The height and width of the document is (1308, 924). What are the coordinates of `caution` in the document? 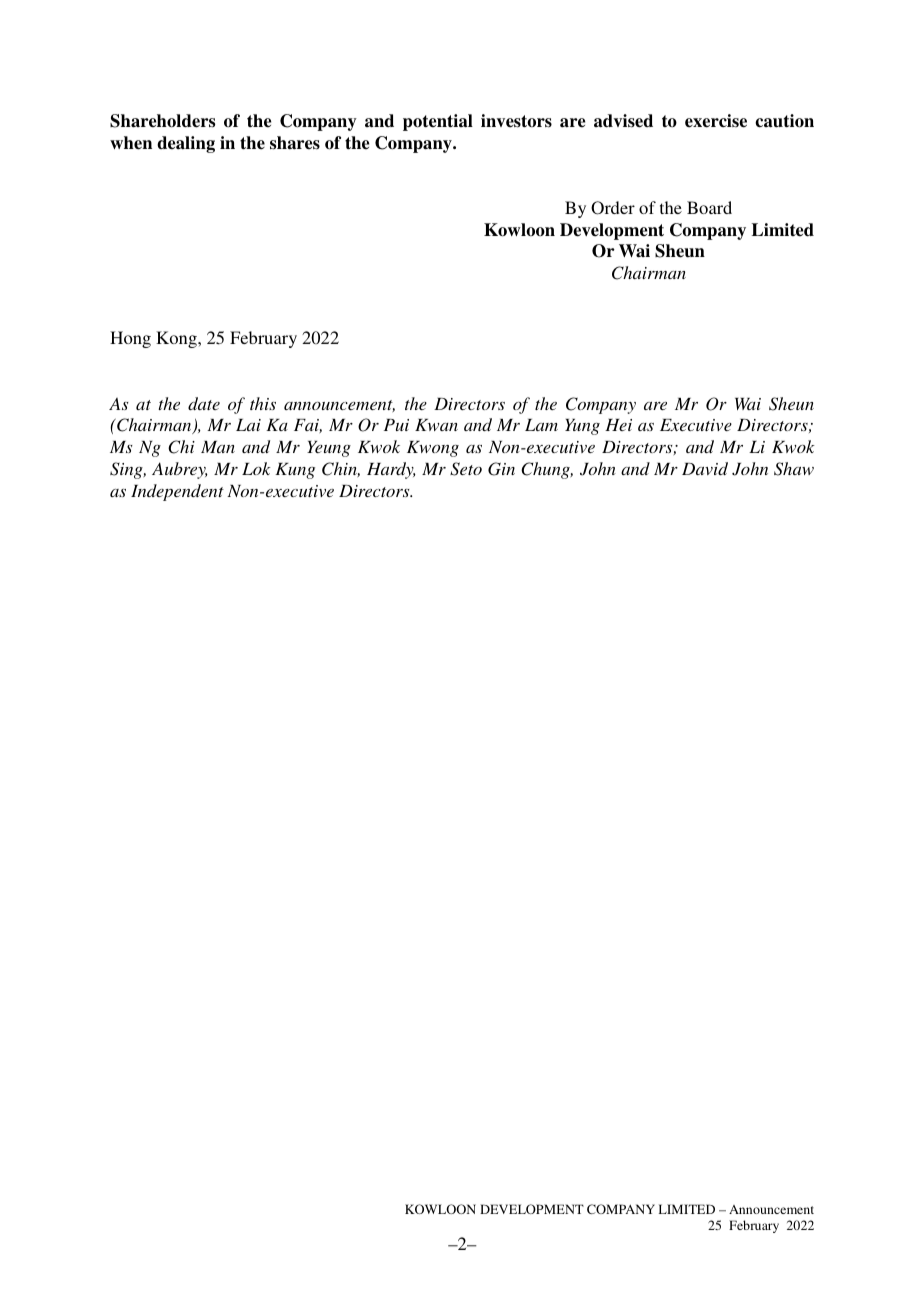 It's located at (784, 121).
